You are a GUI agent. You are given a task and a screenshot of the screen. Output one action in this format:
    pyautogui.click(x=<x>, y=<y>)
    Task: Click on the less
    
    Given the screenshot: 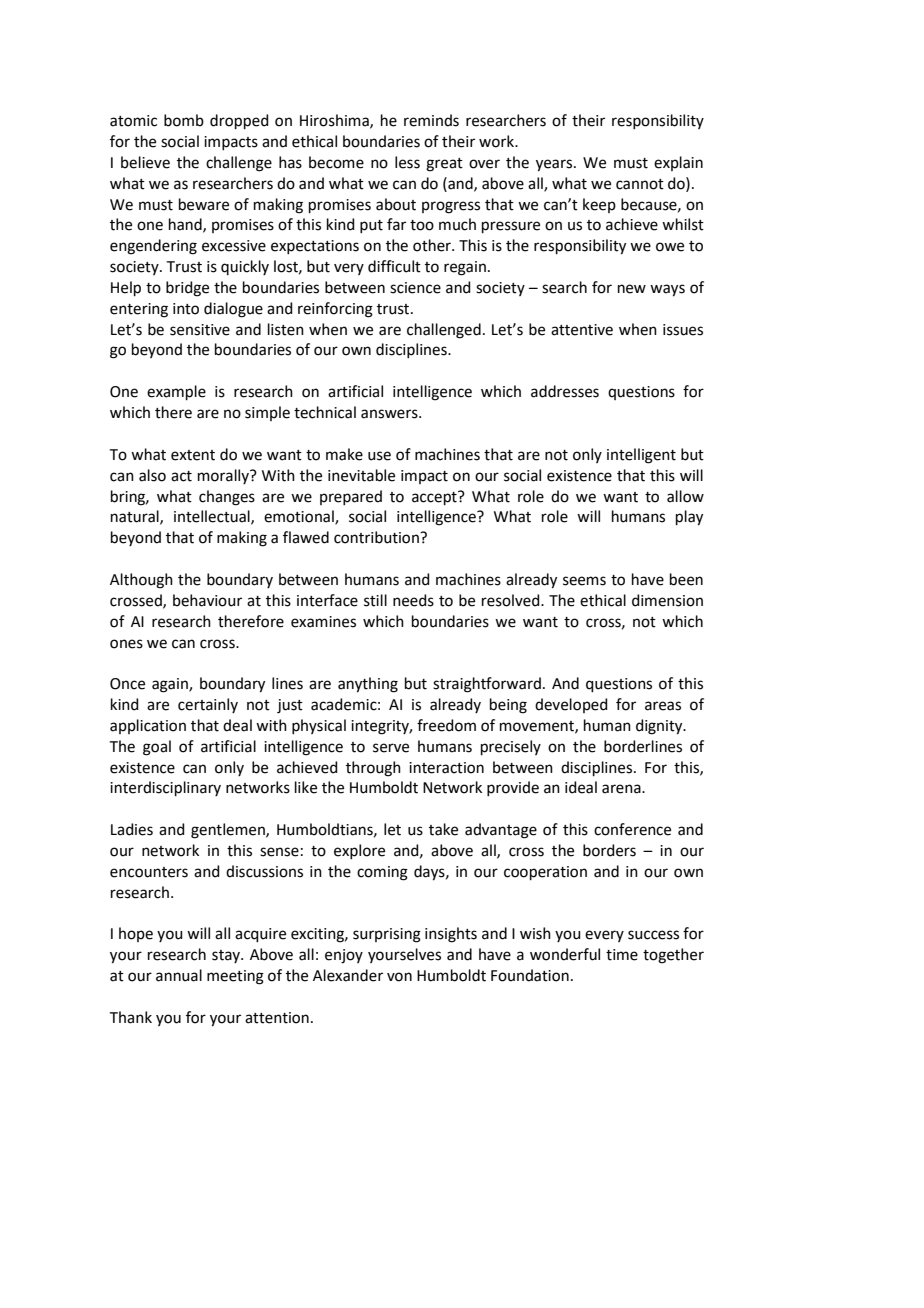 What is the action you would take?
    pyautogui.click(x=407, y=162)
